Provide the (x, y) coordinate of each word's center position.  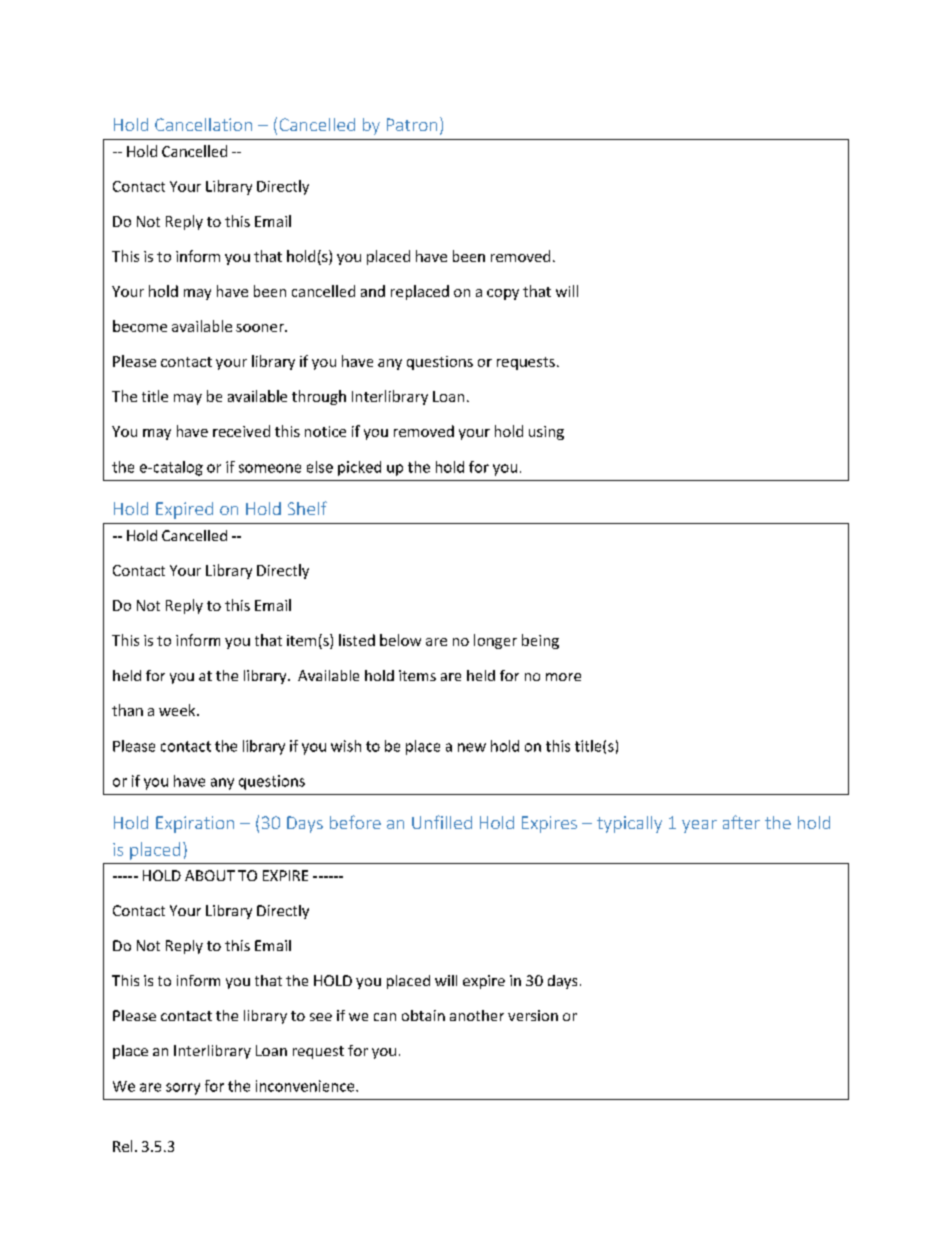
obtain (423, 1015)
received (241, 431)
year (699, 826)
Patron (412, 124)
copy (503, 294)
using (546, 433)
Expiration (195, 824)
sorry (183, 1089)
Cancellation (203, 124)
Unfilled (442, 822)
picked (359, 468)
